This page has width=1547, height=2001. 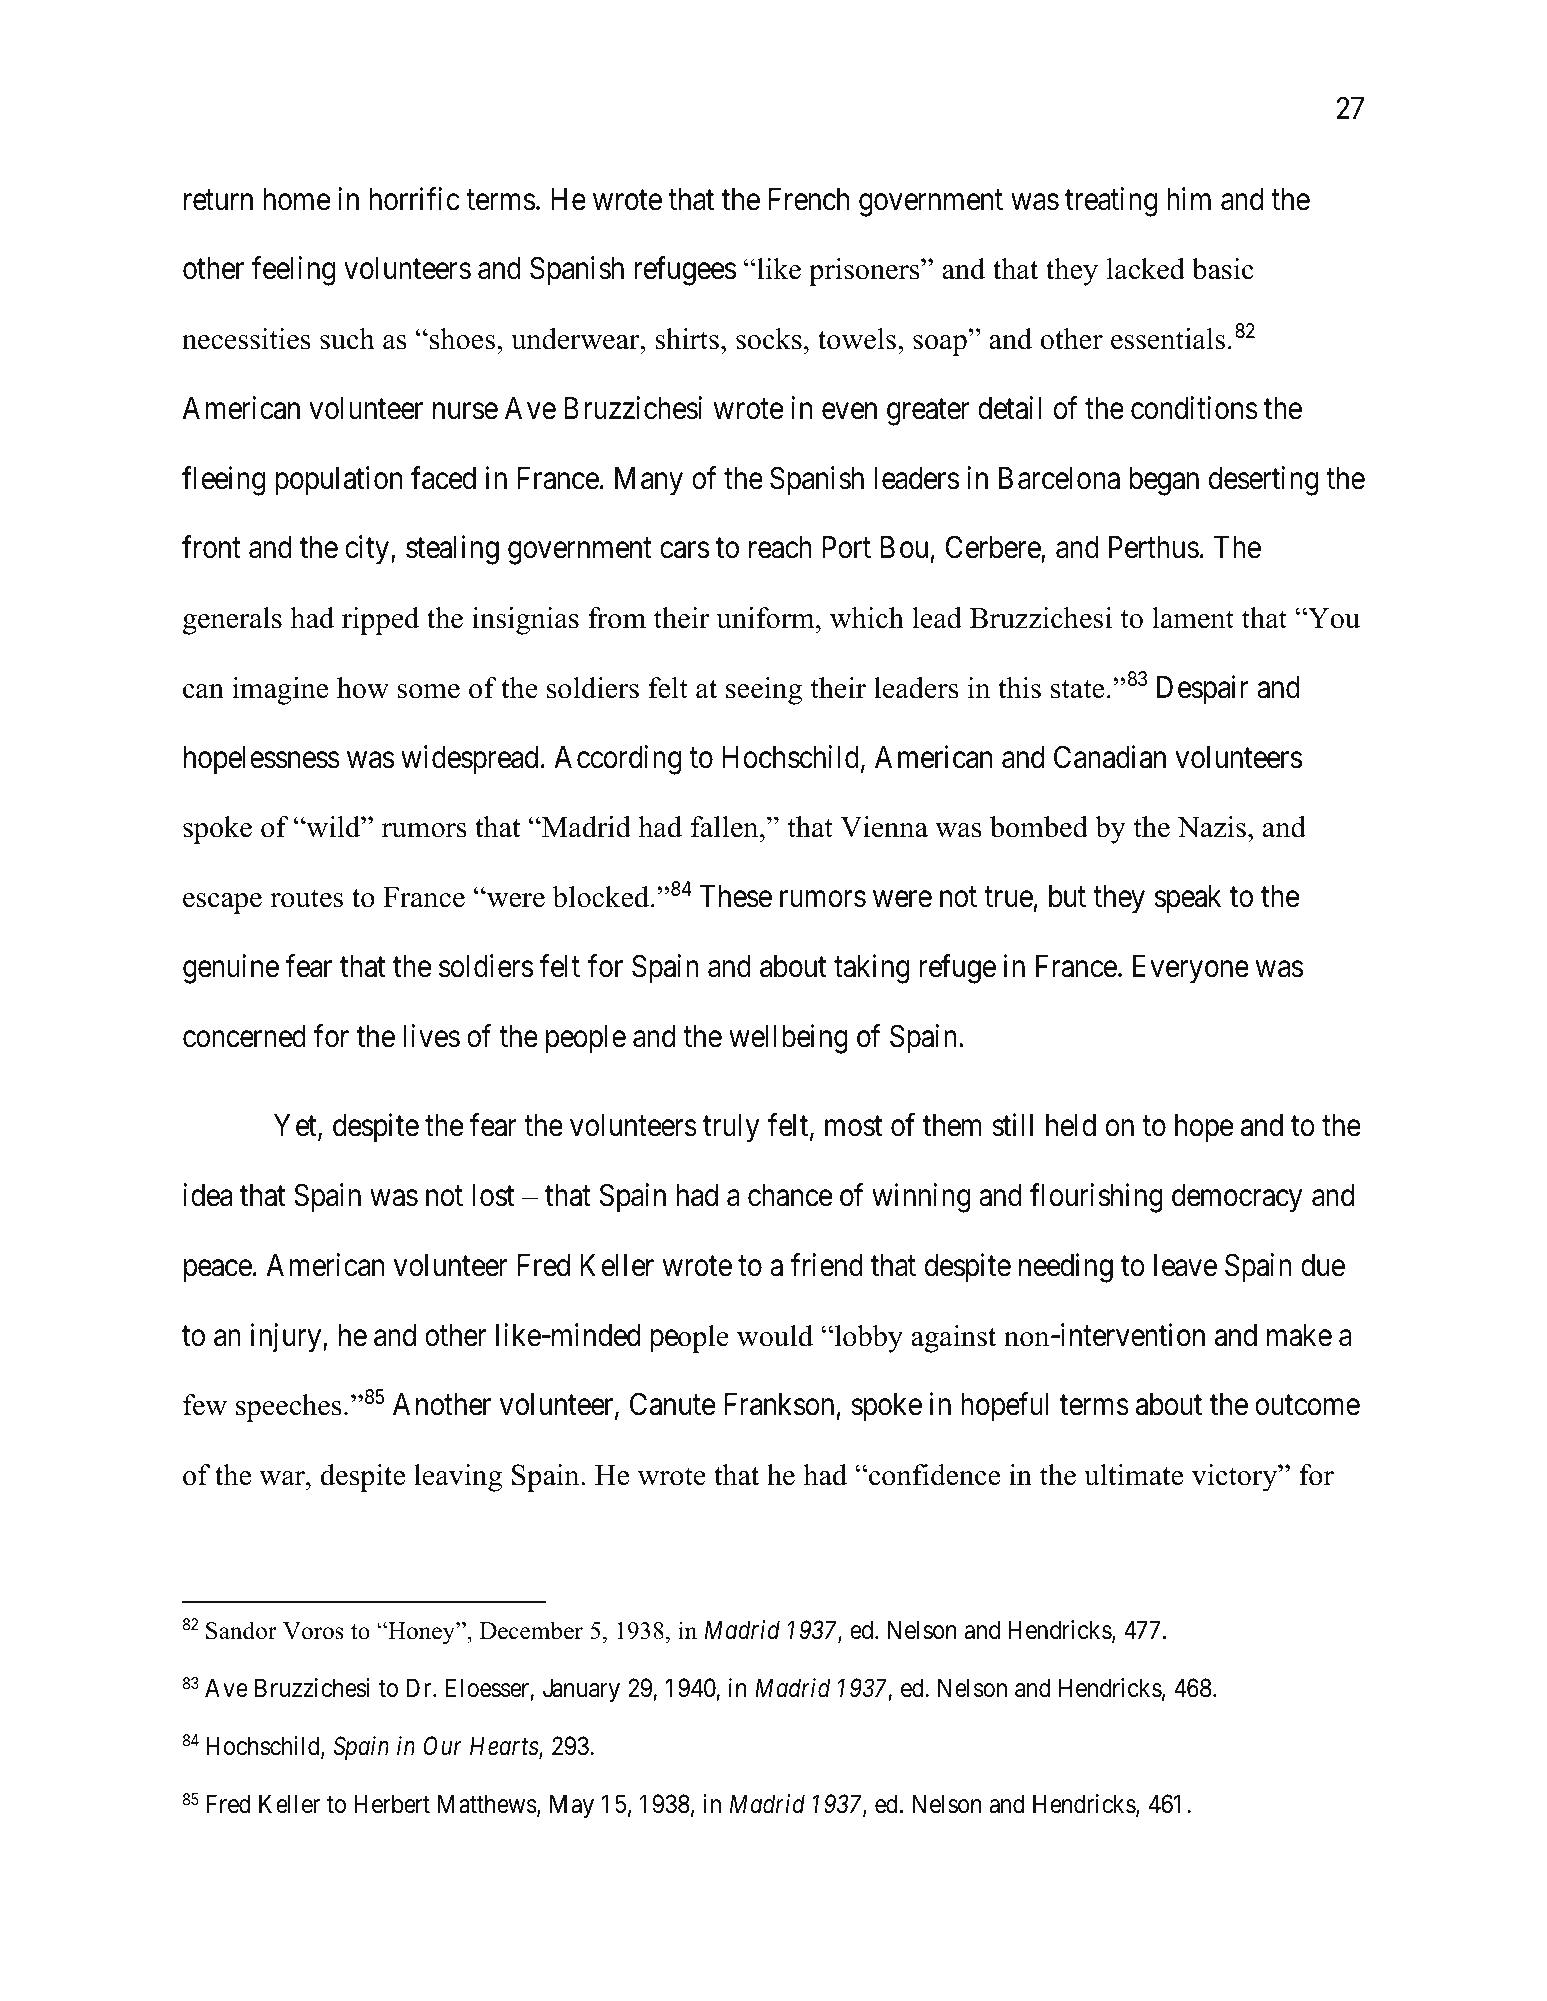 What do you see at coordinates (1223, 269) in the page?
I see `basic` at bounding box center [1223, 269].
